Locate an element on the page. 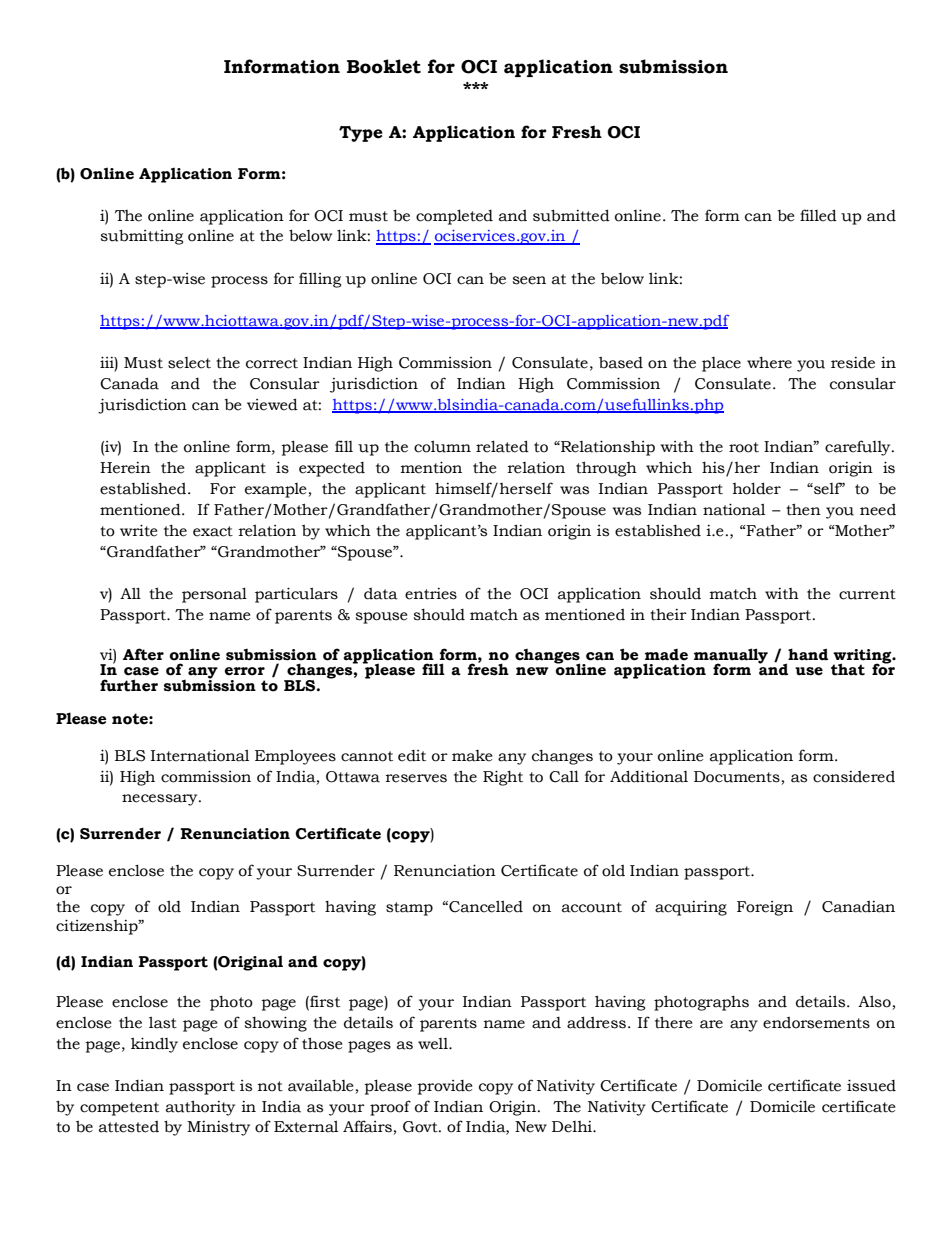 The image size is (952, 1233). submitted is located at coordinates (571, 215).
